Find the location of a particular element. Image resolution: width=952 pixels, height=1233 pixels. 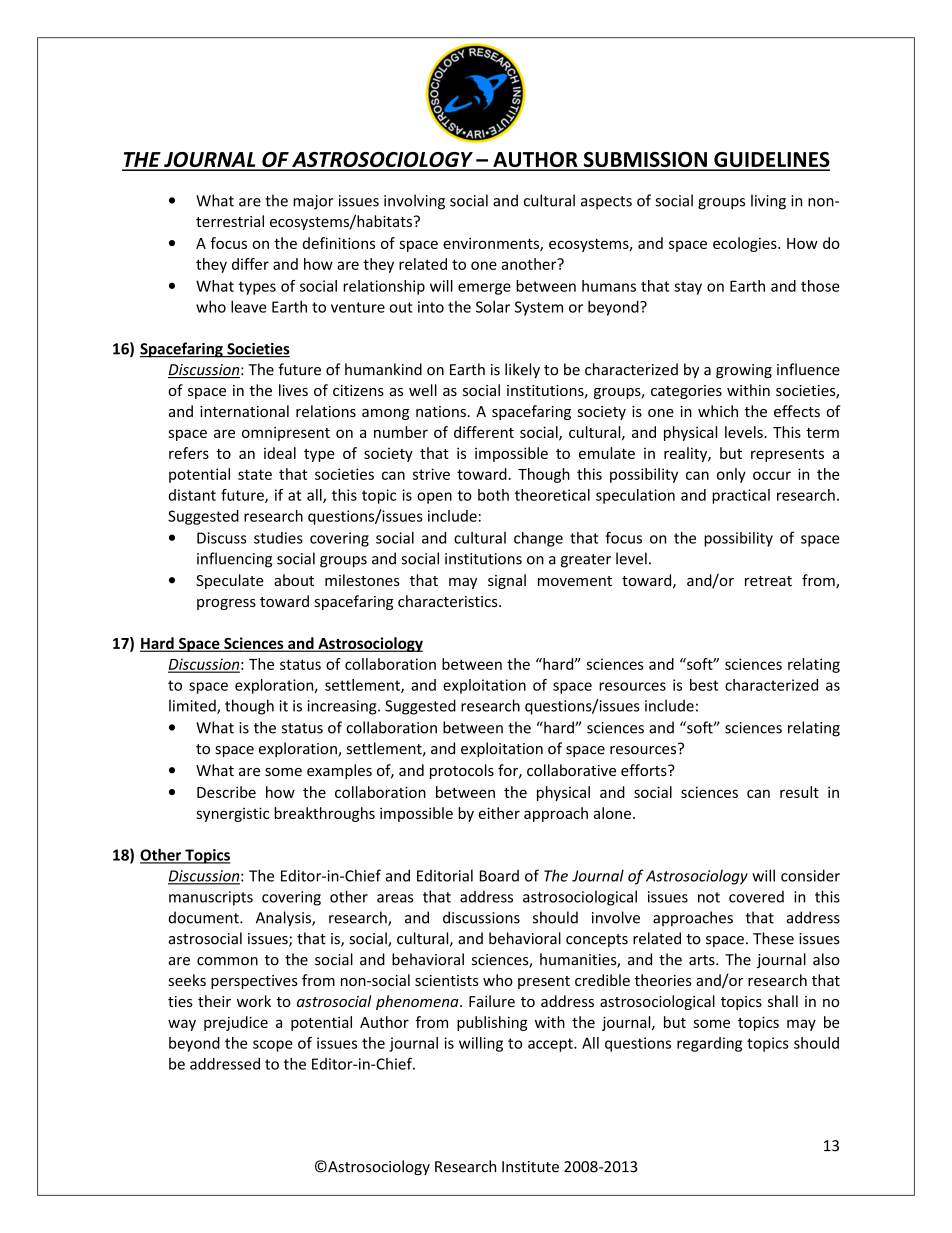

Institute is located at coordinates (530, 1167).
